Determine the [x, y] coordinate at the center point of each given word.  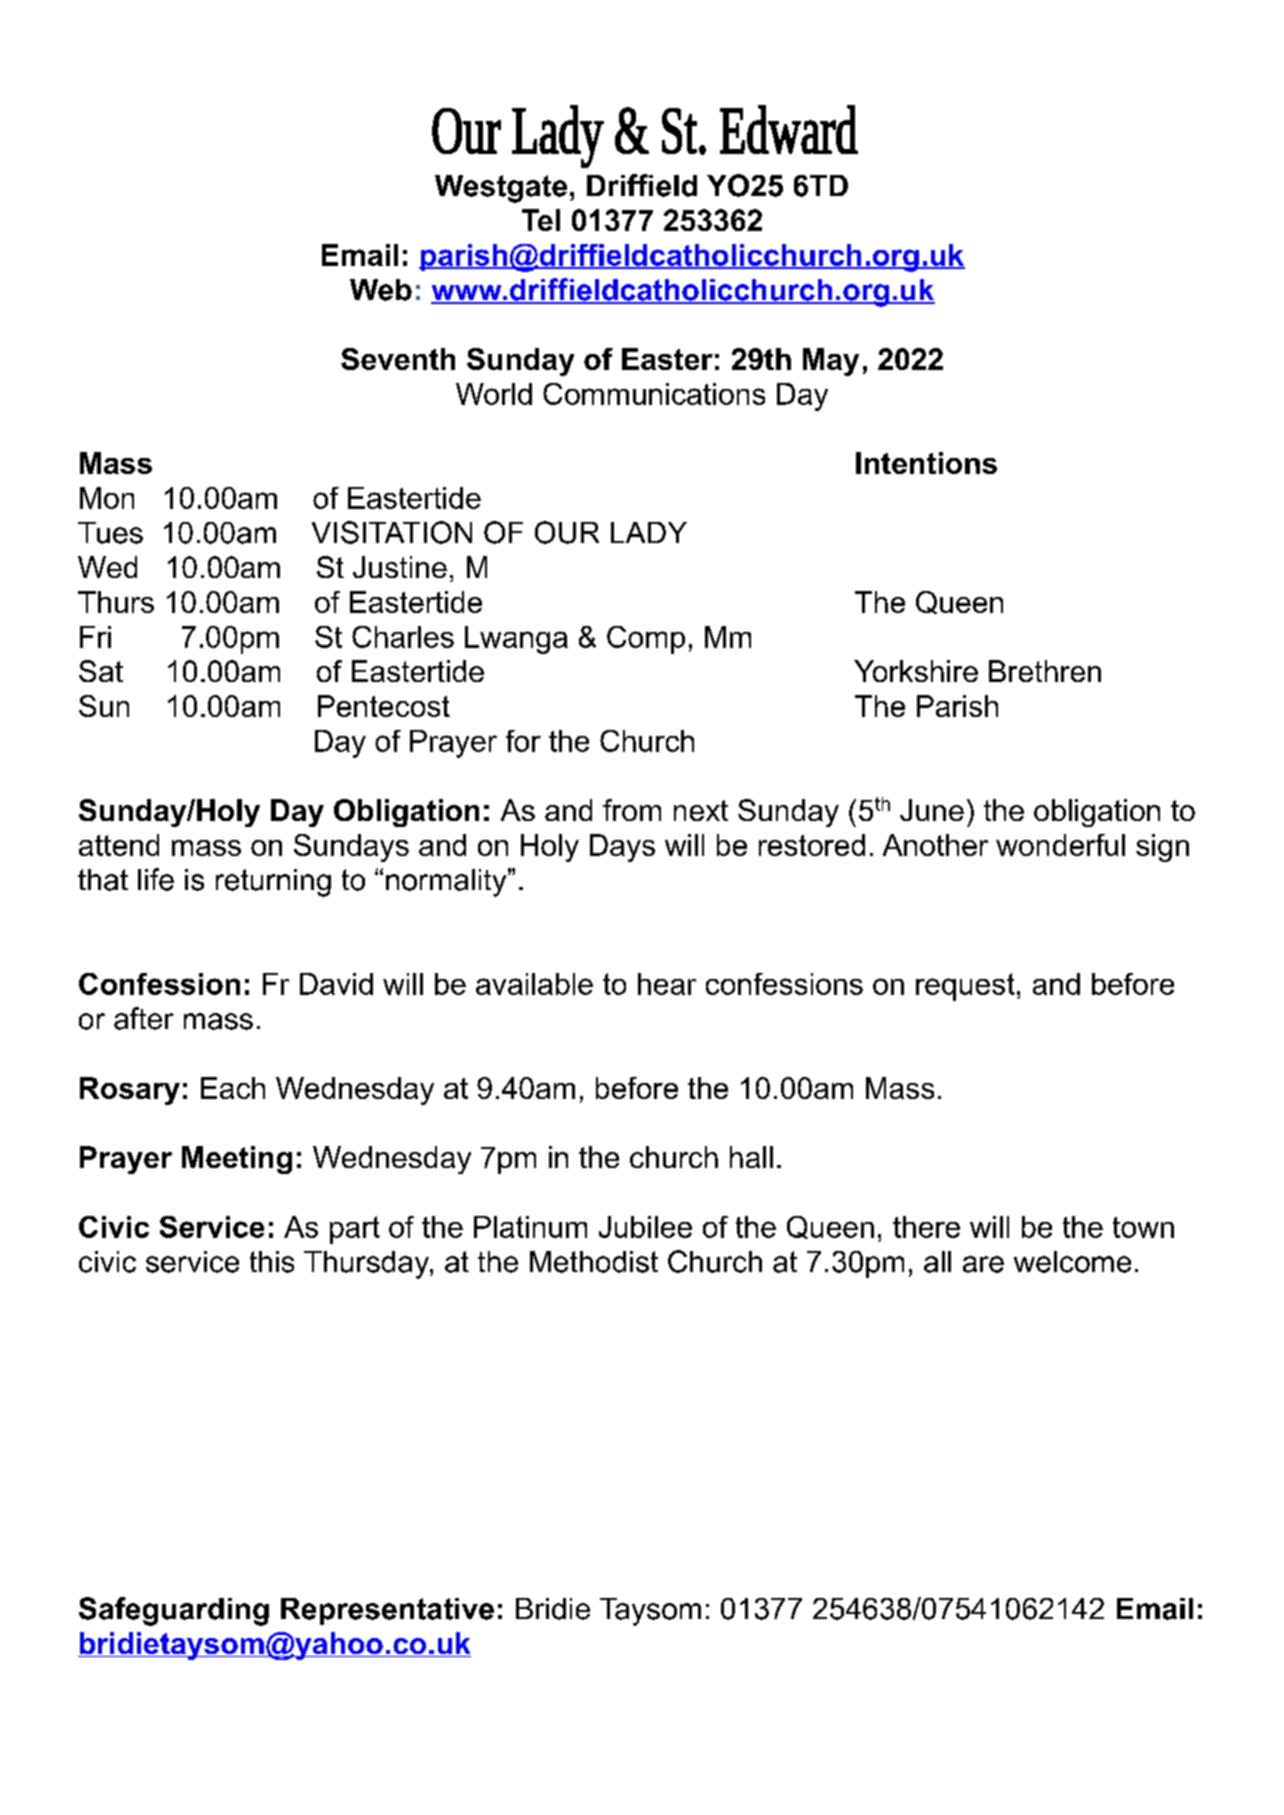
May [831, 362]
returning [273, 883]
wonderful [1060, 845]
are [983, 1264]
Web [381, 290]
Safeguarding [174, 1611]
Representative [387, 1611]
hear [667, 984]
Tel [541, 220]
